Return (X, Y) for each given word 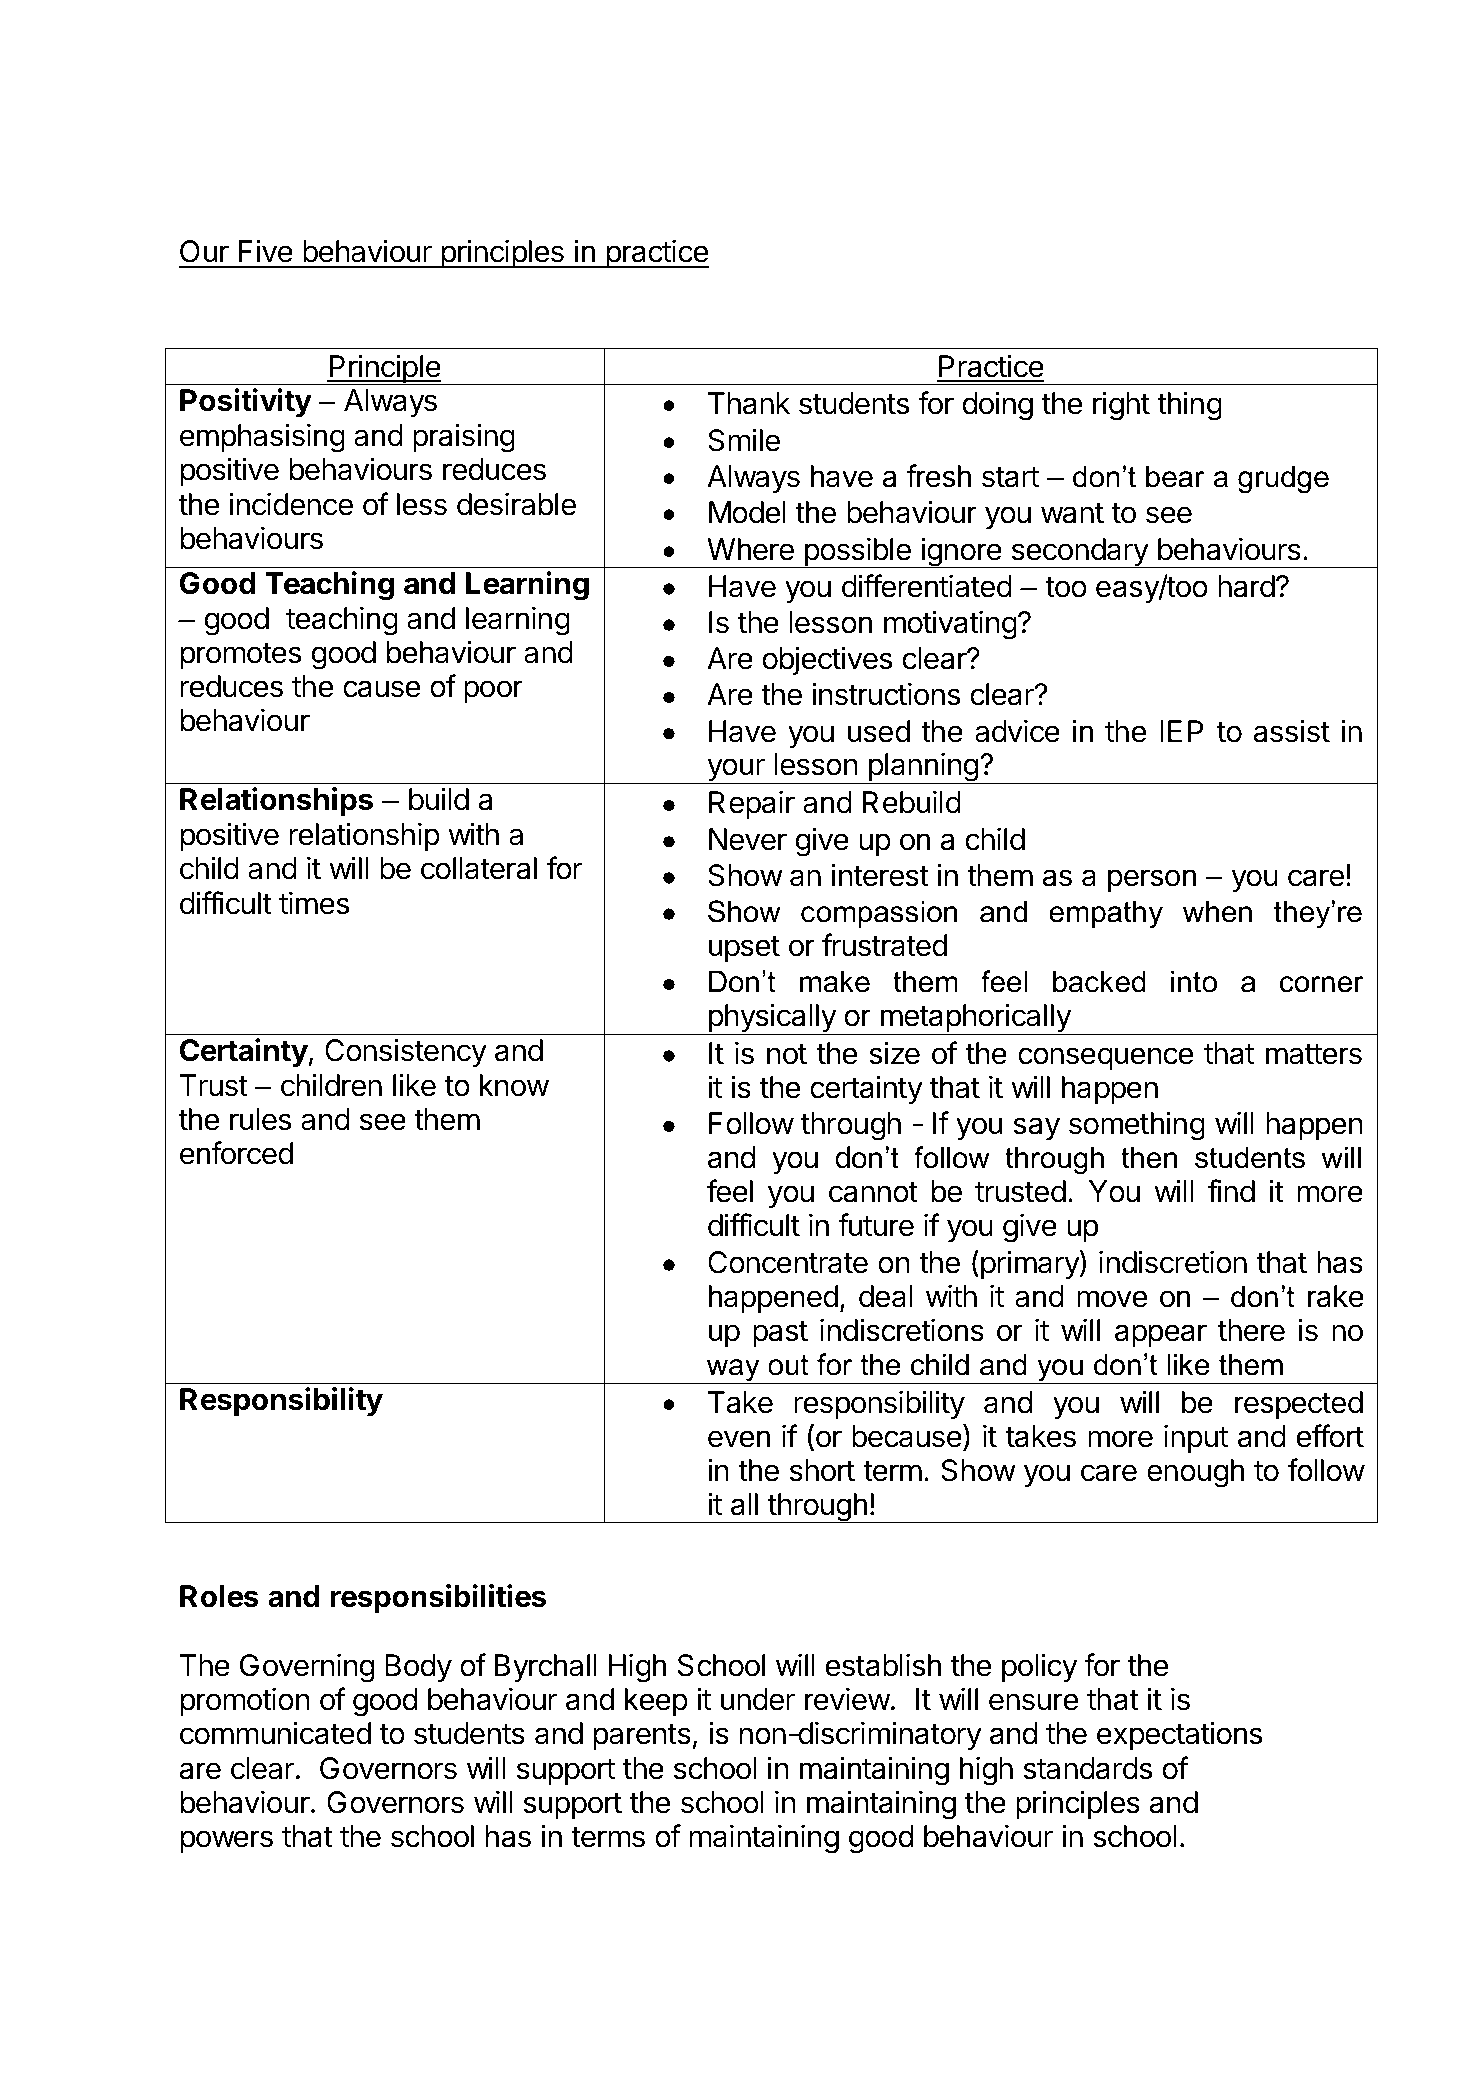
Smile (744, 440)
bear (1175, 476)
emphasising (262, 438)
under (758, 1699)
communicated (275, 1733)
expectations (1179, 1735)
